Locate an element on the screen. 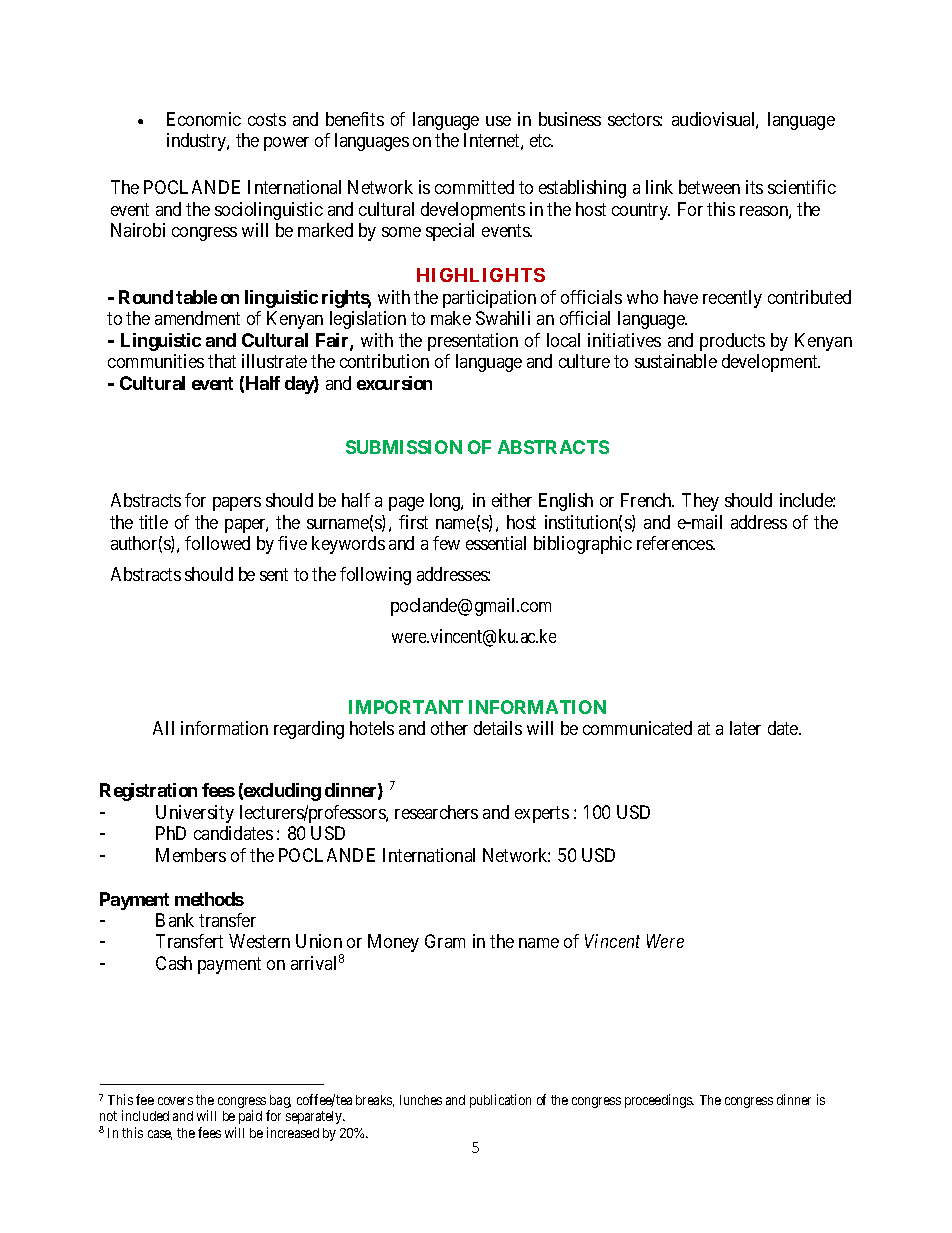 The width and height of the screenshot is (952, 1233). publication is located at coordinates (500, 1101).
